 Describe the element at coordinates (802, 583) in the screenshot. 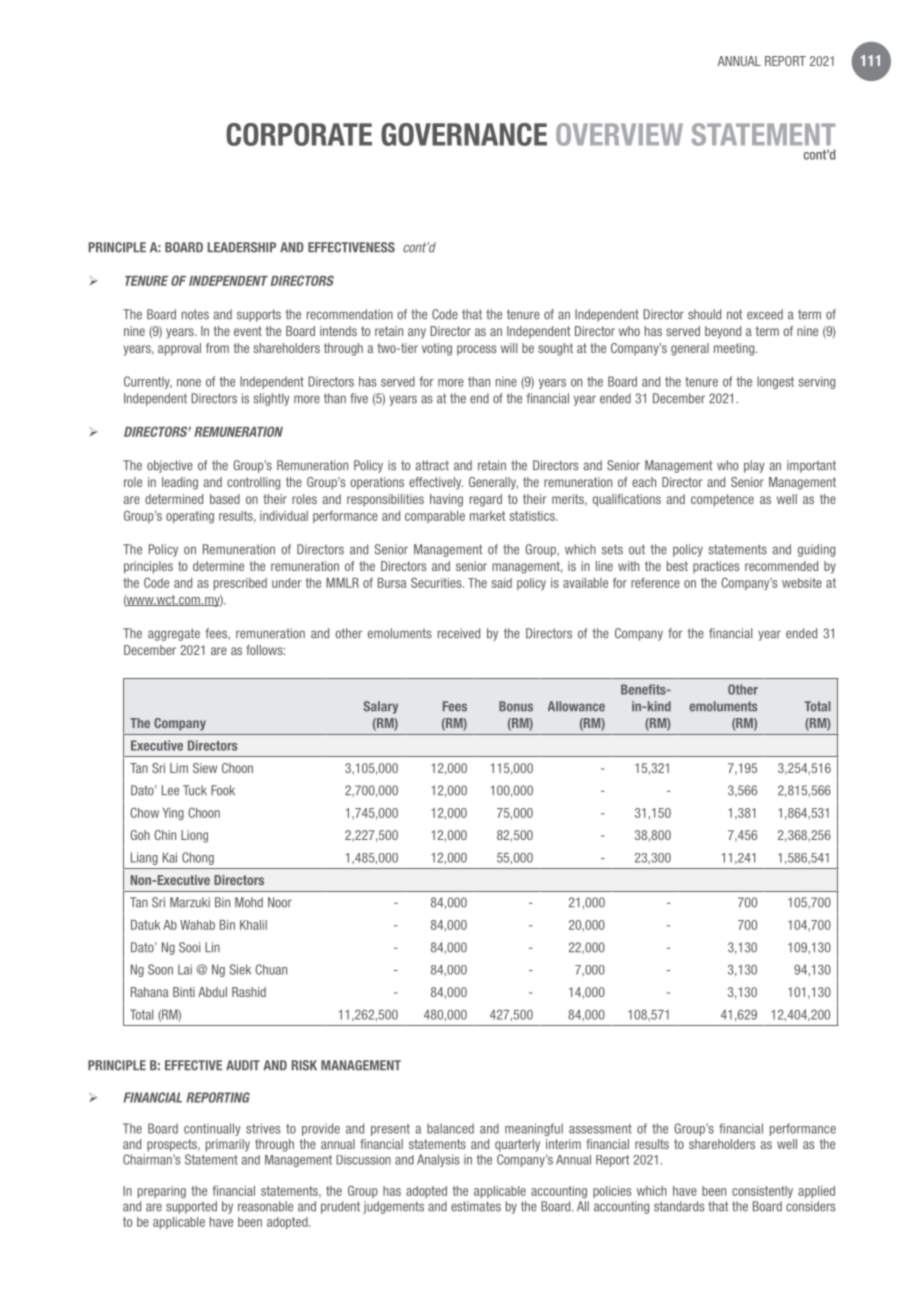

I see `website` at that location.
